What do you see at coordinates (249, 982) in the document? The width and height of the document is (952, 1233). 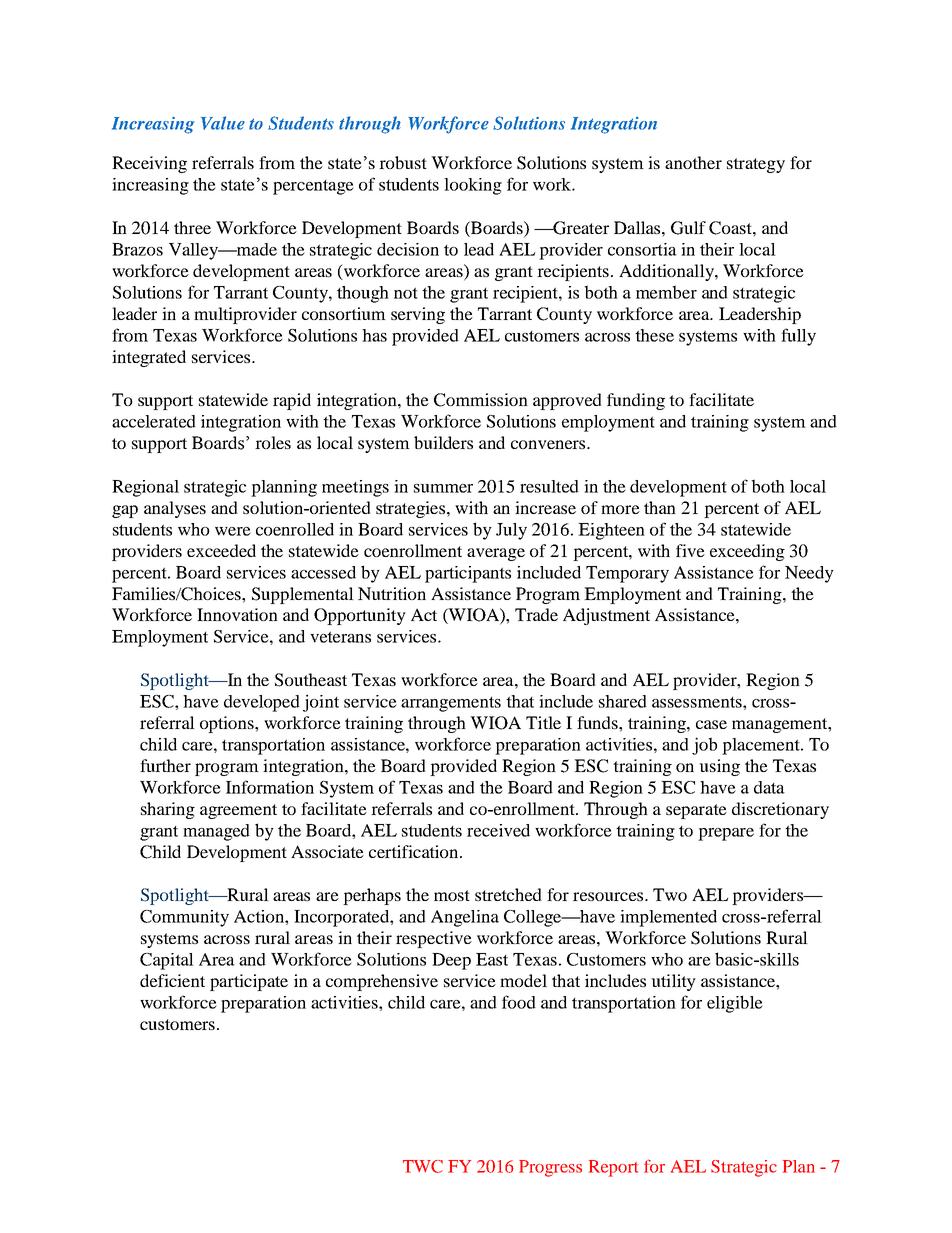 I see `participate` at bounding box center [249, 982].
